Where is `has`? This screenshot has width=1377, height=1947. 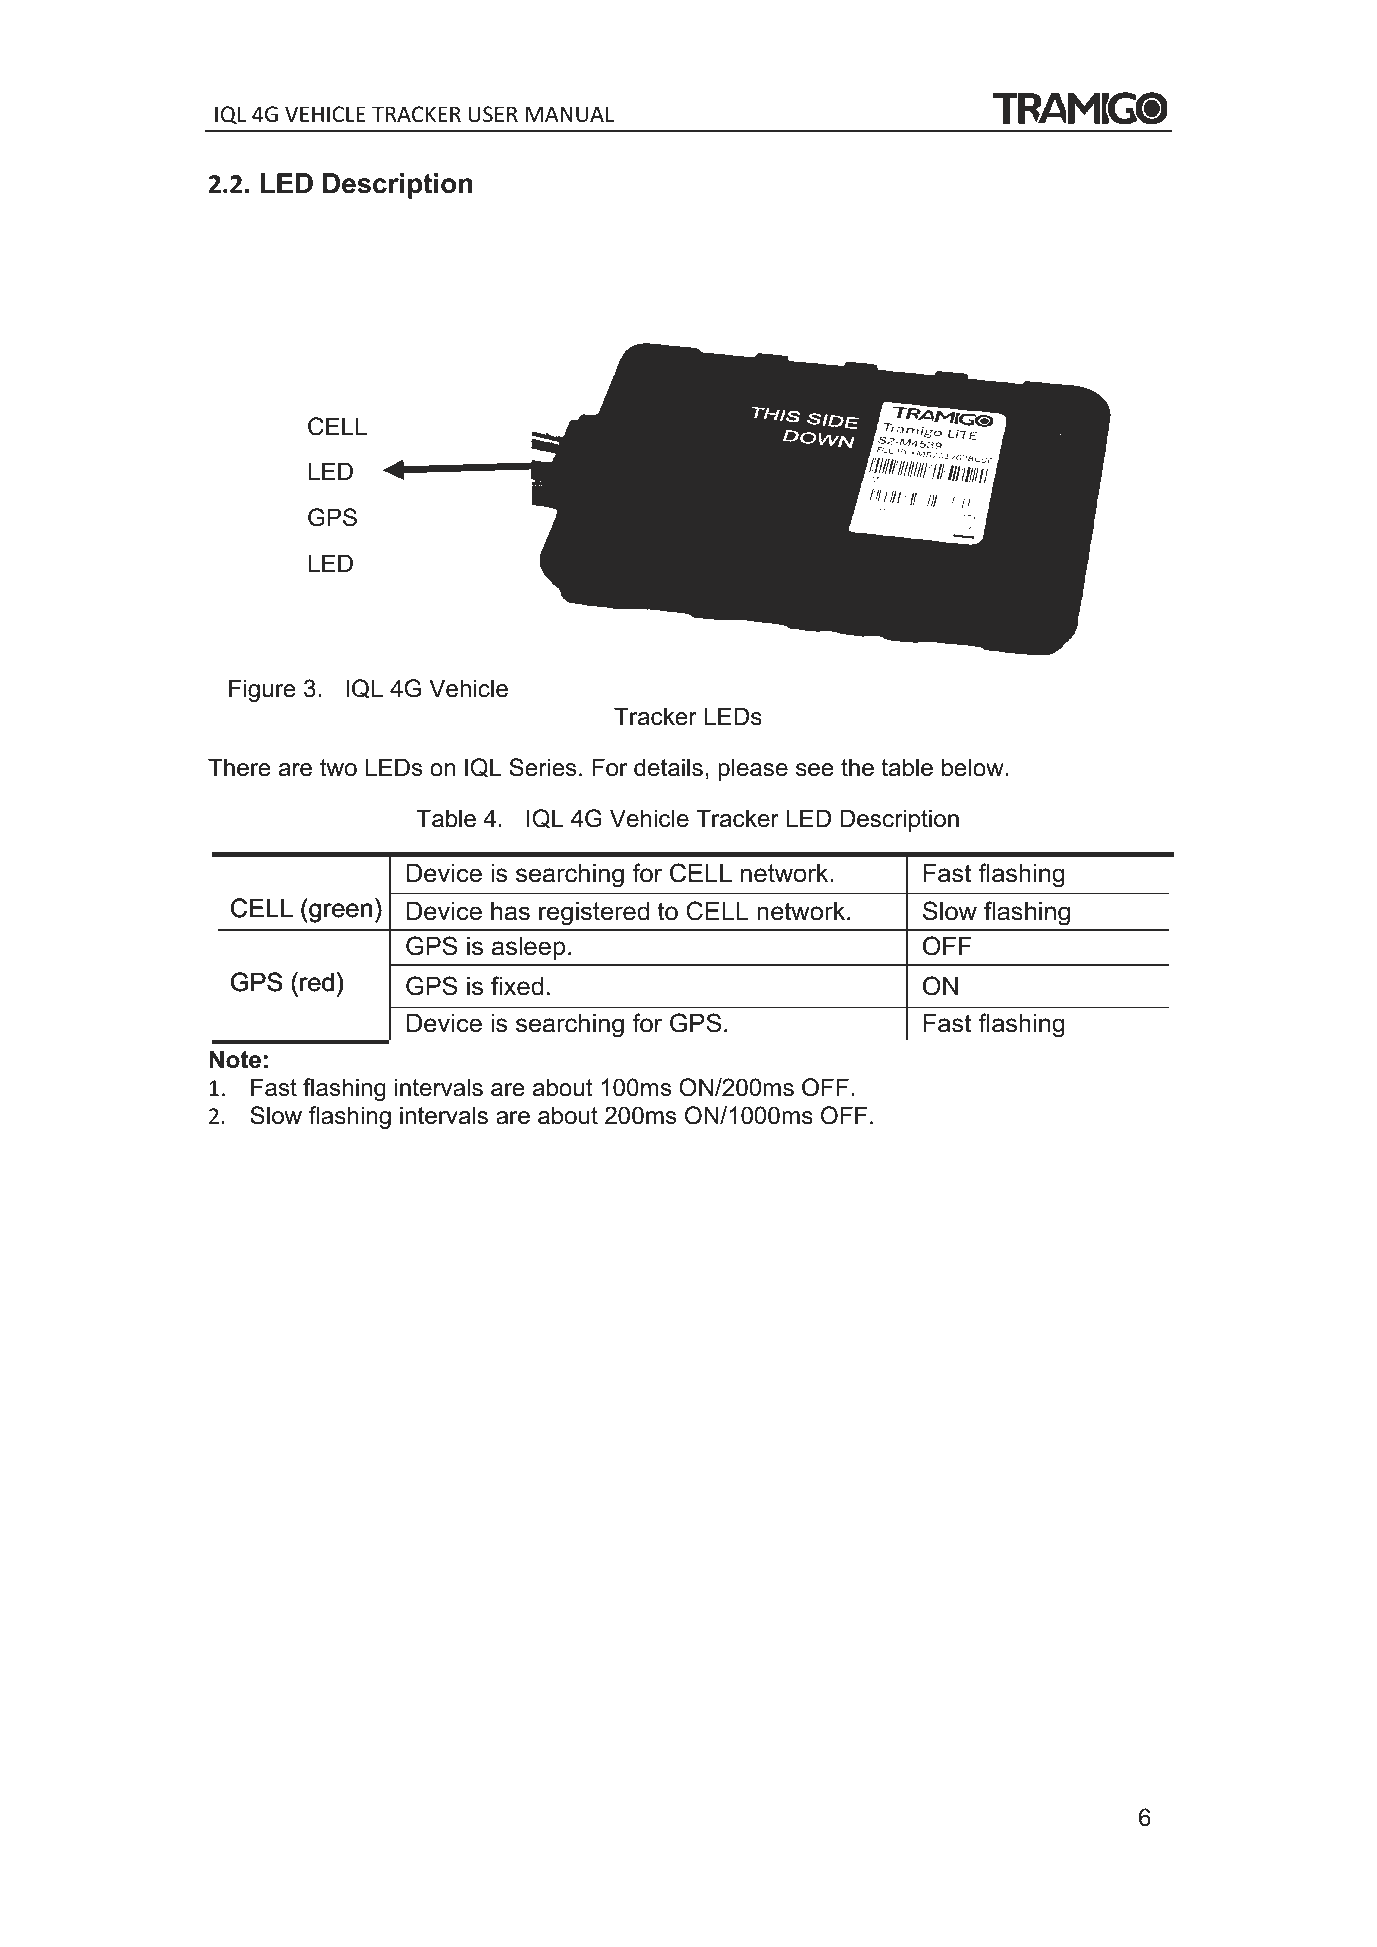 has is located at coordinates (510, 911).
